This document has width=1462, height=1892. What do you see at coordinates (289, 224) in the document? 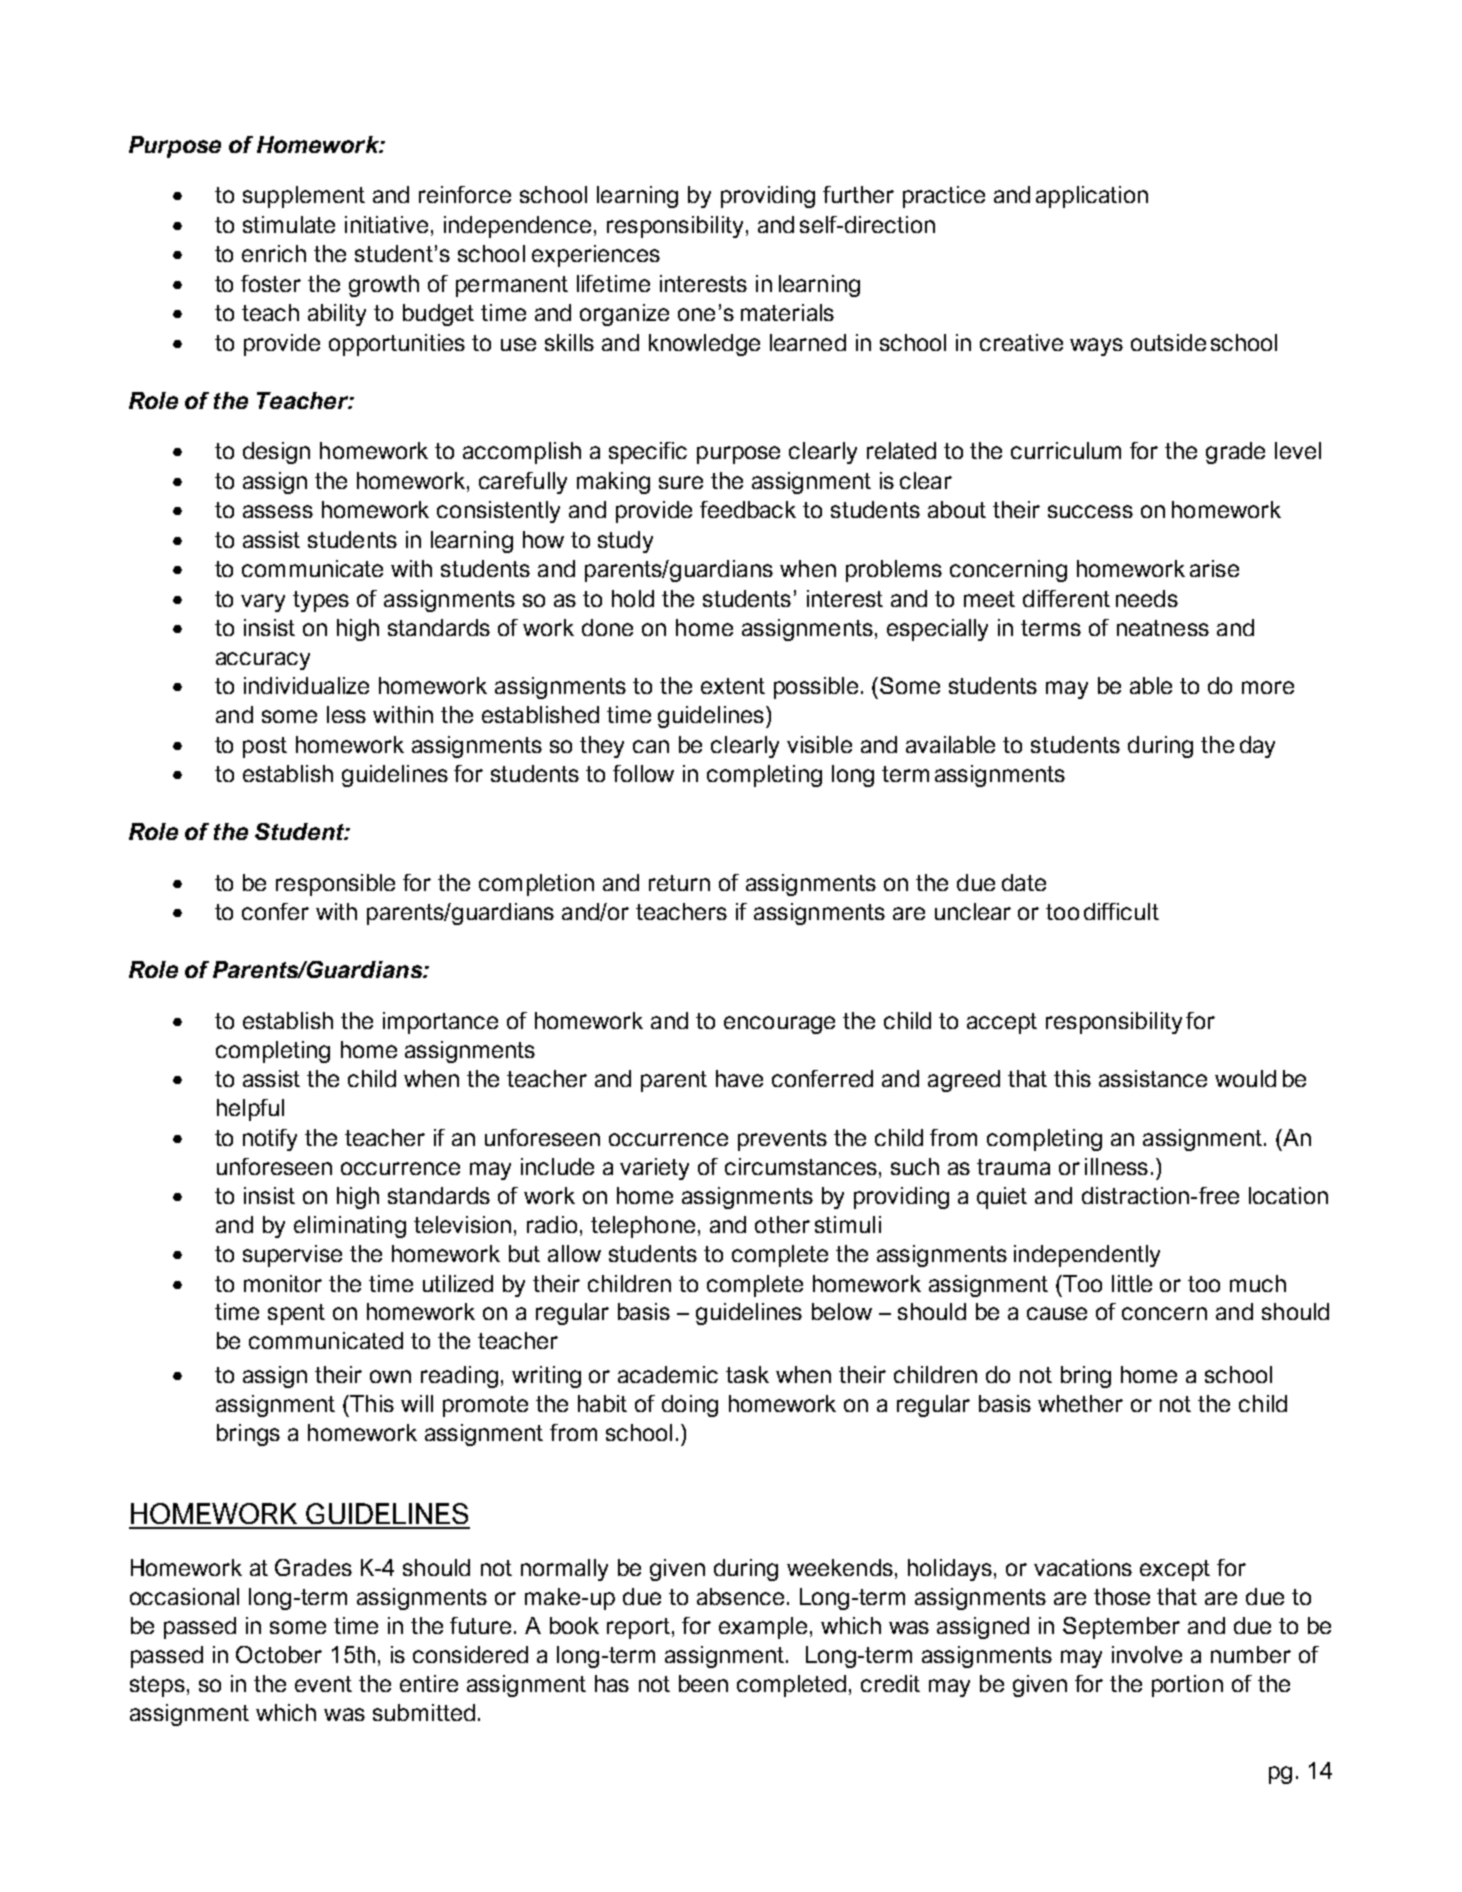
I see `stimulate` at bounding box center [289, 224].
